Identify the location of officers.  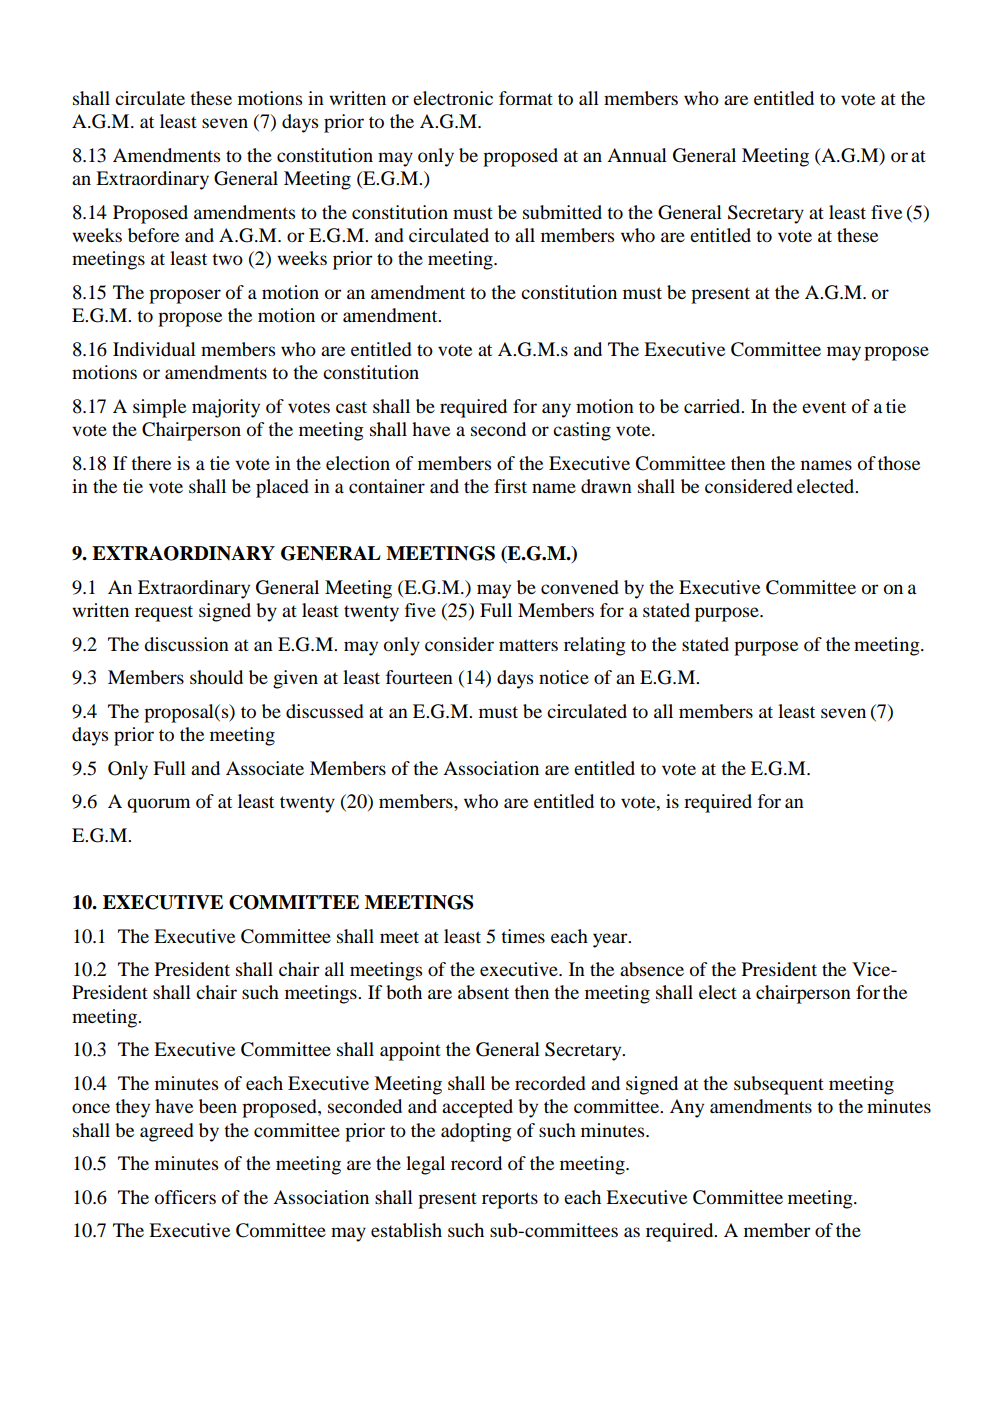
(185, 1197).
